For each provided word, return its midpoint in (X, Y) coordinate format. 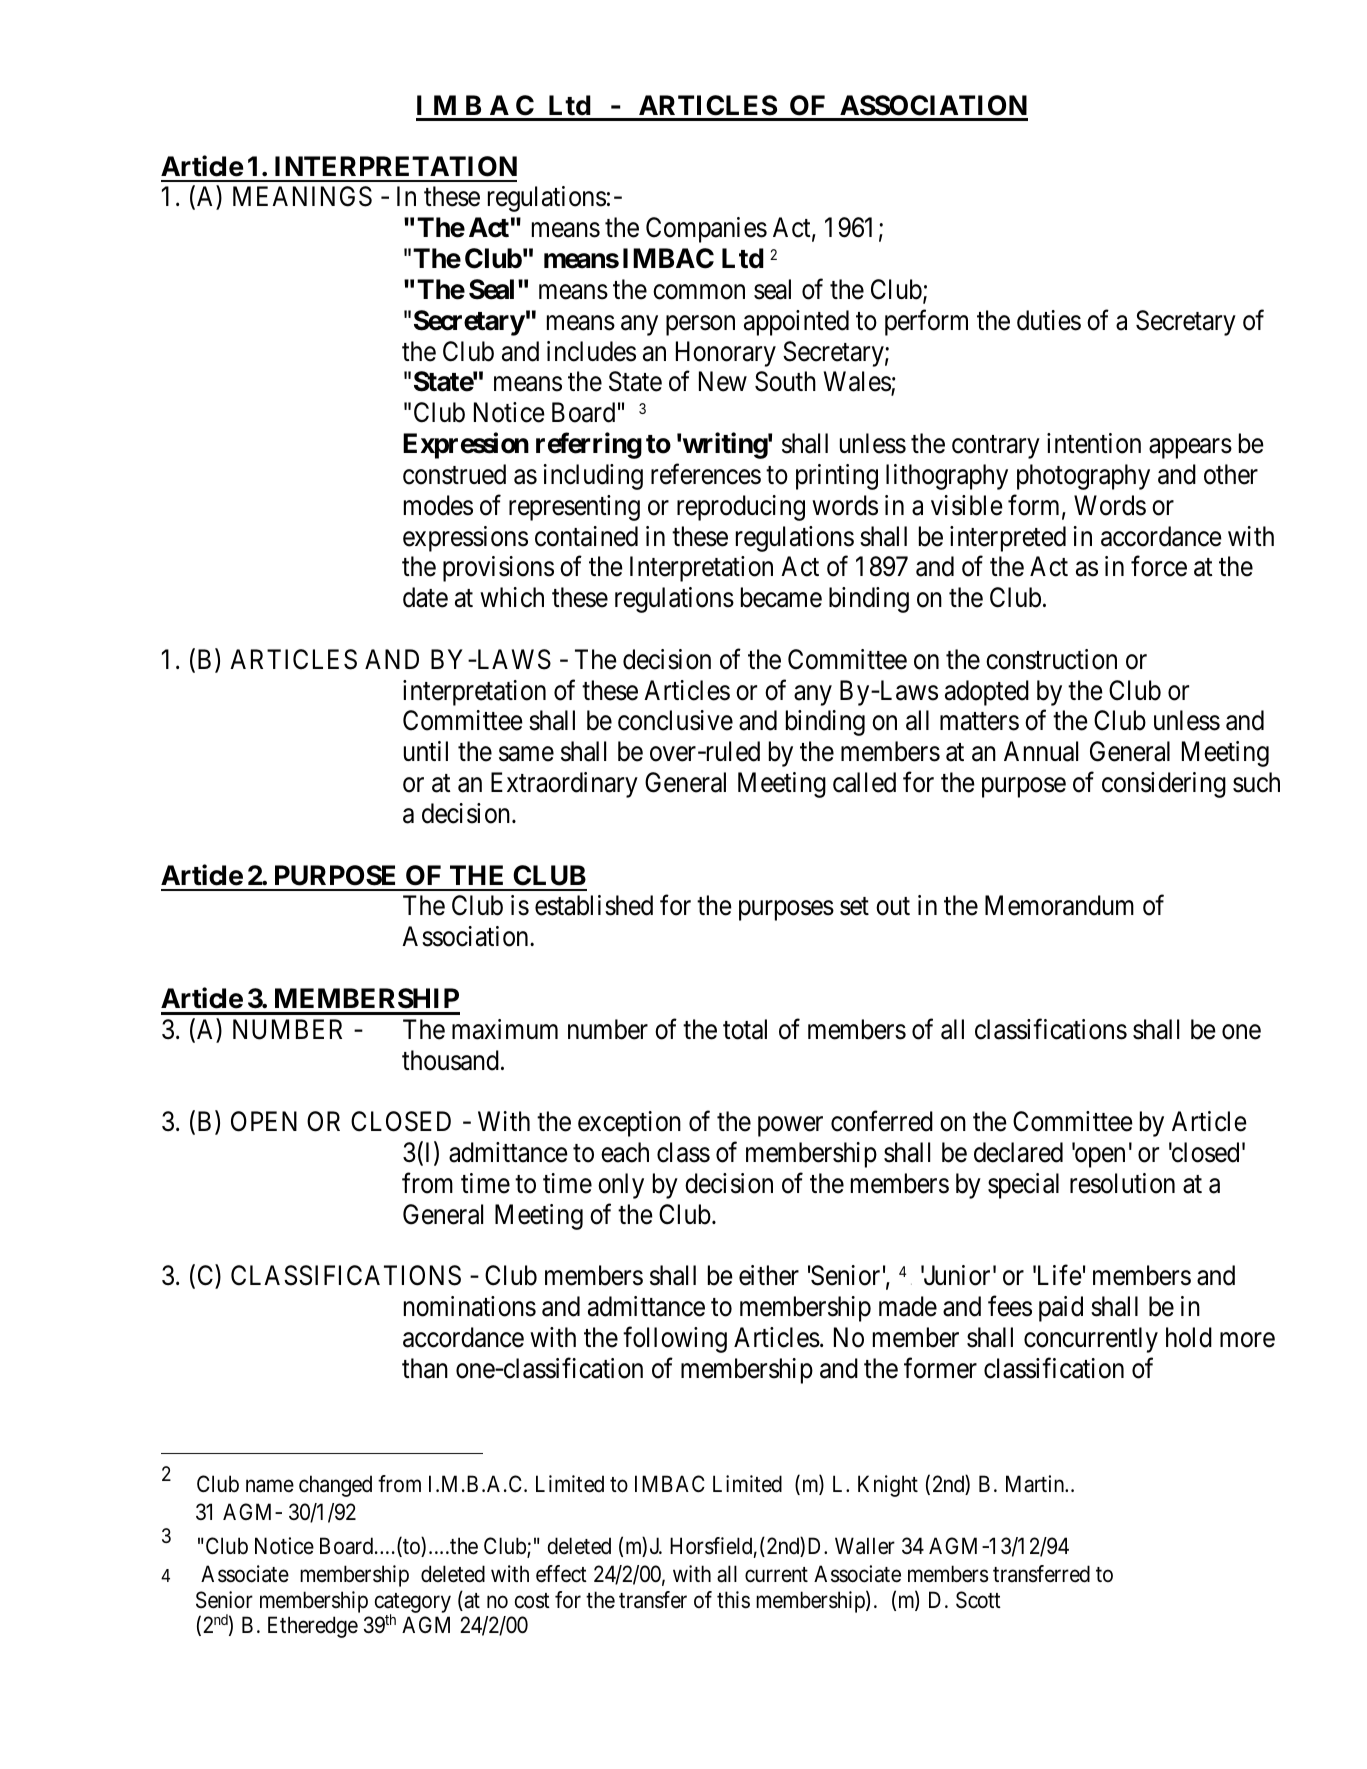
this (733, 1600)
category (413, 1604)
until (426, 751)
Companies (706, 230)
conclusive (675, 720)
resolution (1122, 1183)
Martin (1036, 1484)
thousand (450, 1060)
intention (1094, 443)
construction (1051, 659)
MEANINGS (302, 196)
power (790, 1127)
